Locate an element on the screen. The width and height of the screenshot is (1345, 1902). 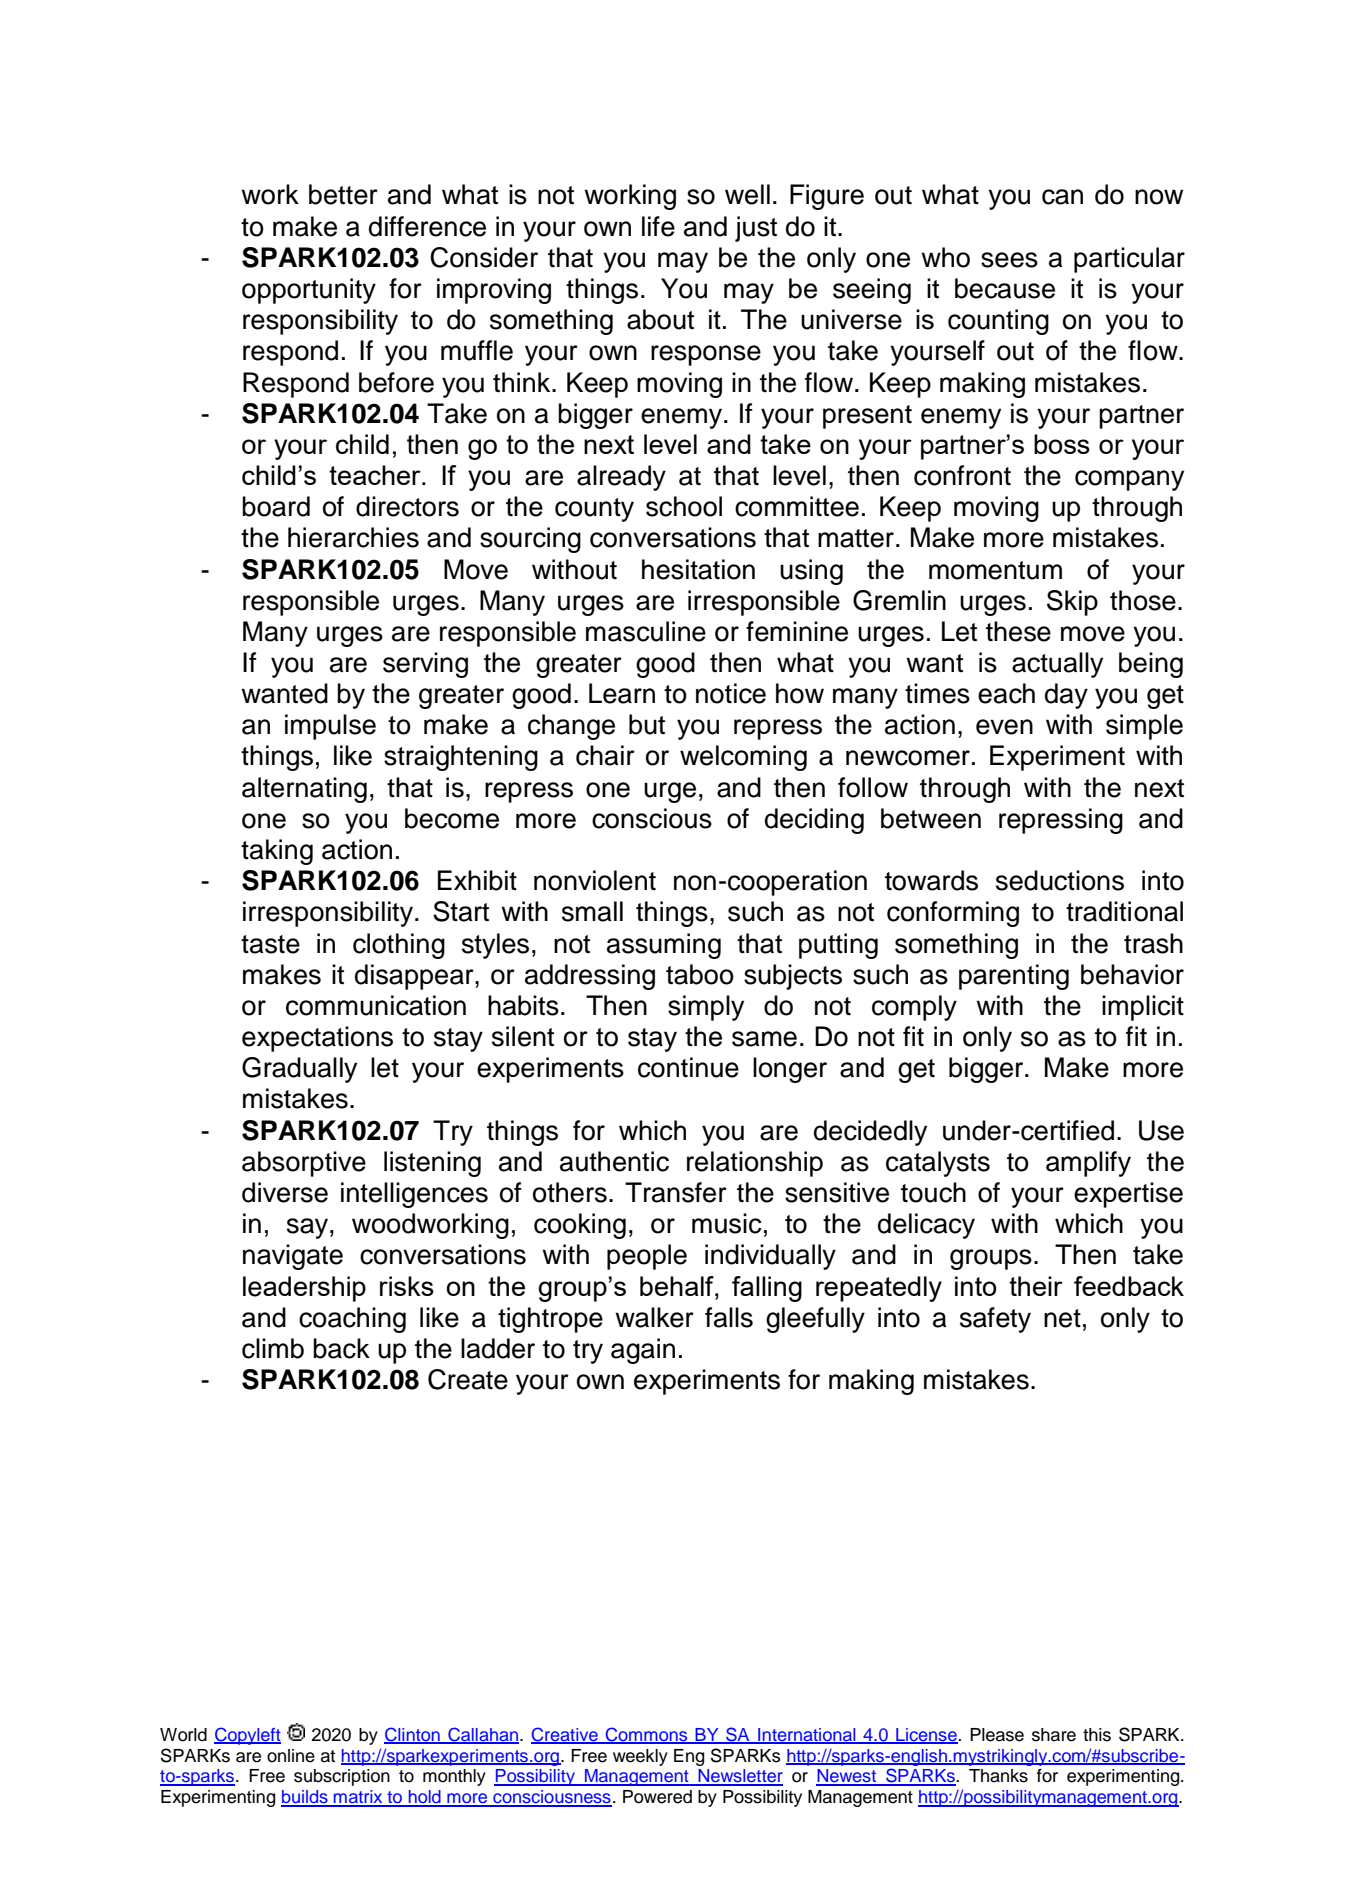
opportunity is located at coordinates (309, 291).
